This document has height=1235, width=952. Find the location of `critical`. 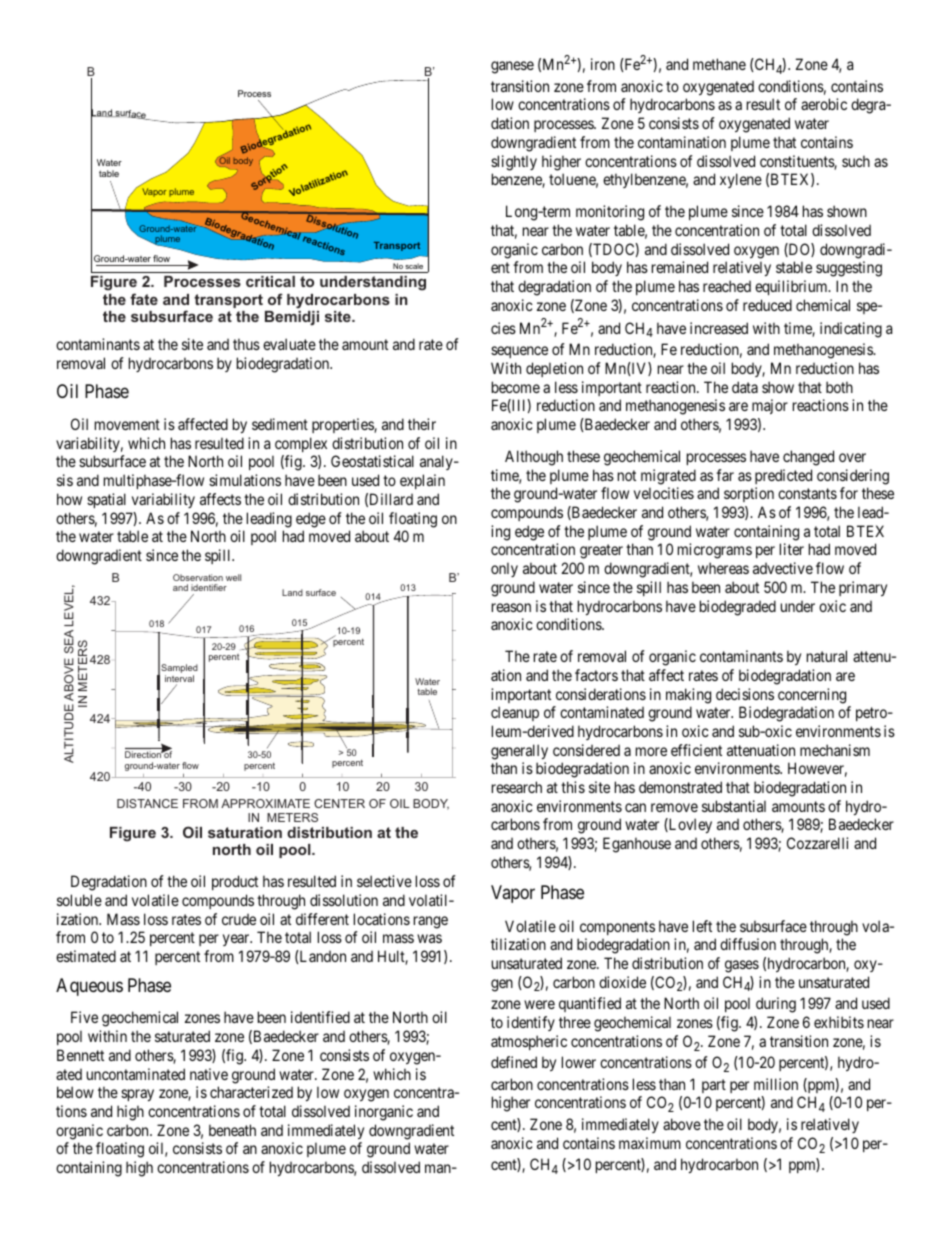

critical is located at coordinates (270, 281).
